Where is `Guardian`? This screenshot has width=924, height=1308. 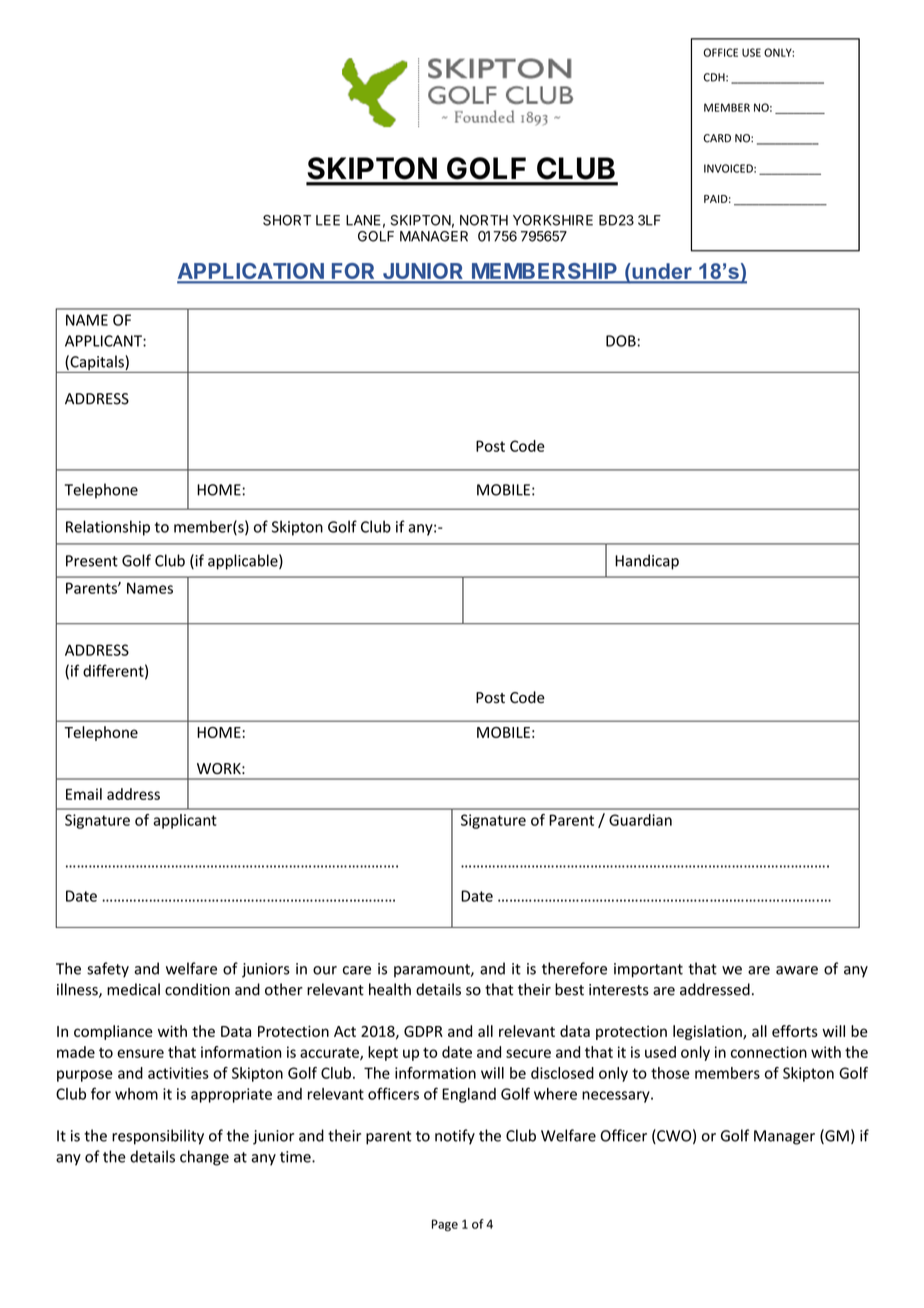 Guardian is located at coordinates (640, 820).
